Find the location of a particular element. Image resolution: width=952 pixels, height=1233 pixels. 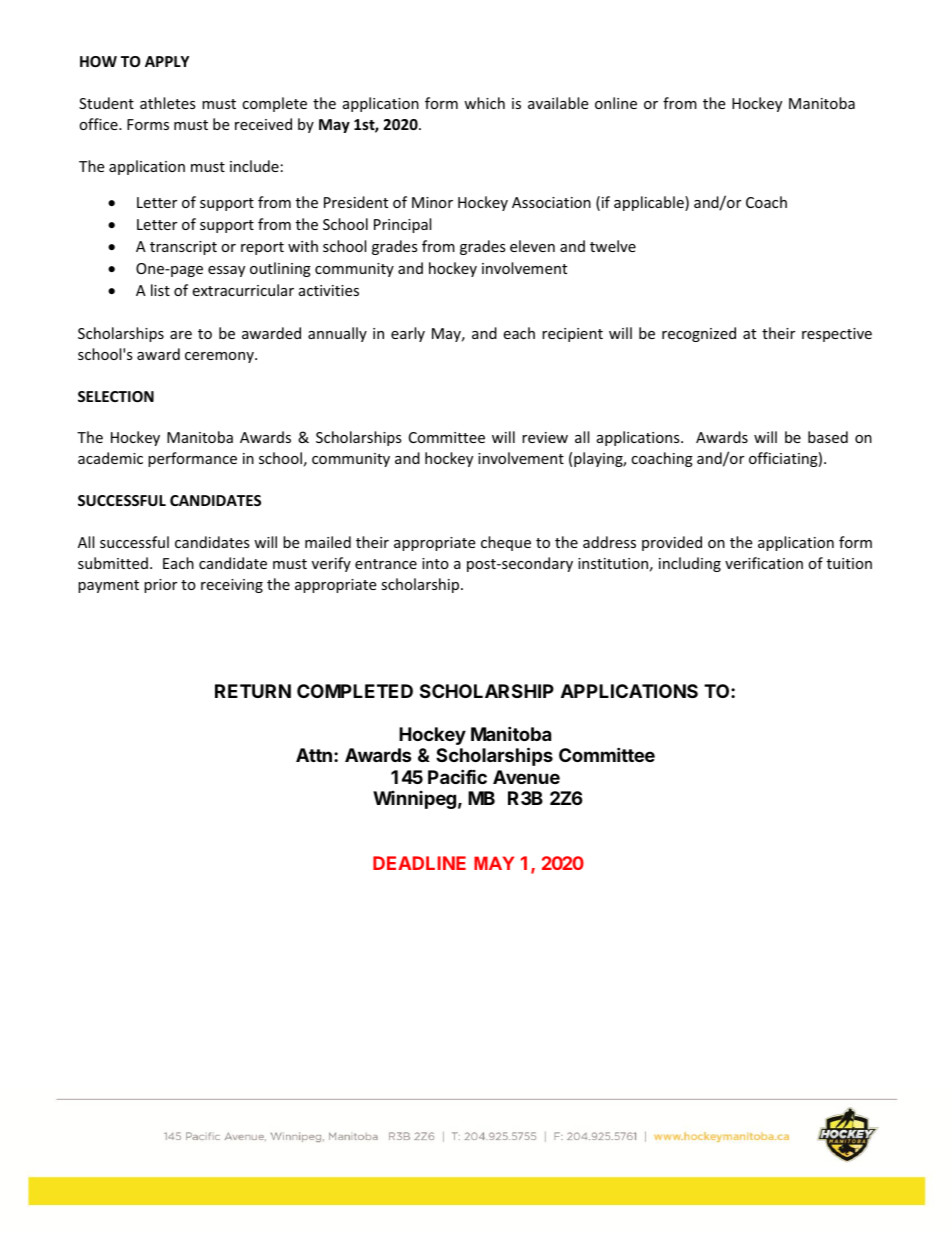

verification is located at coordinates (764, 563).
